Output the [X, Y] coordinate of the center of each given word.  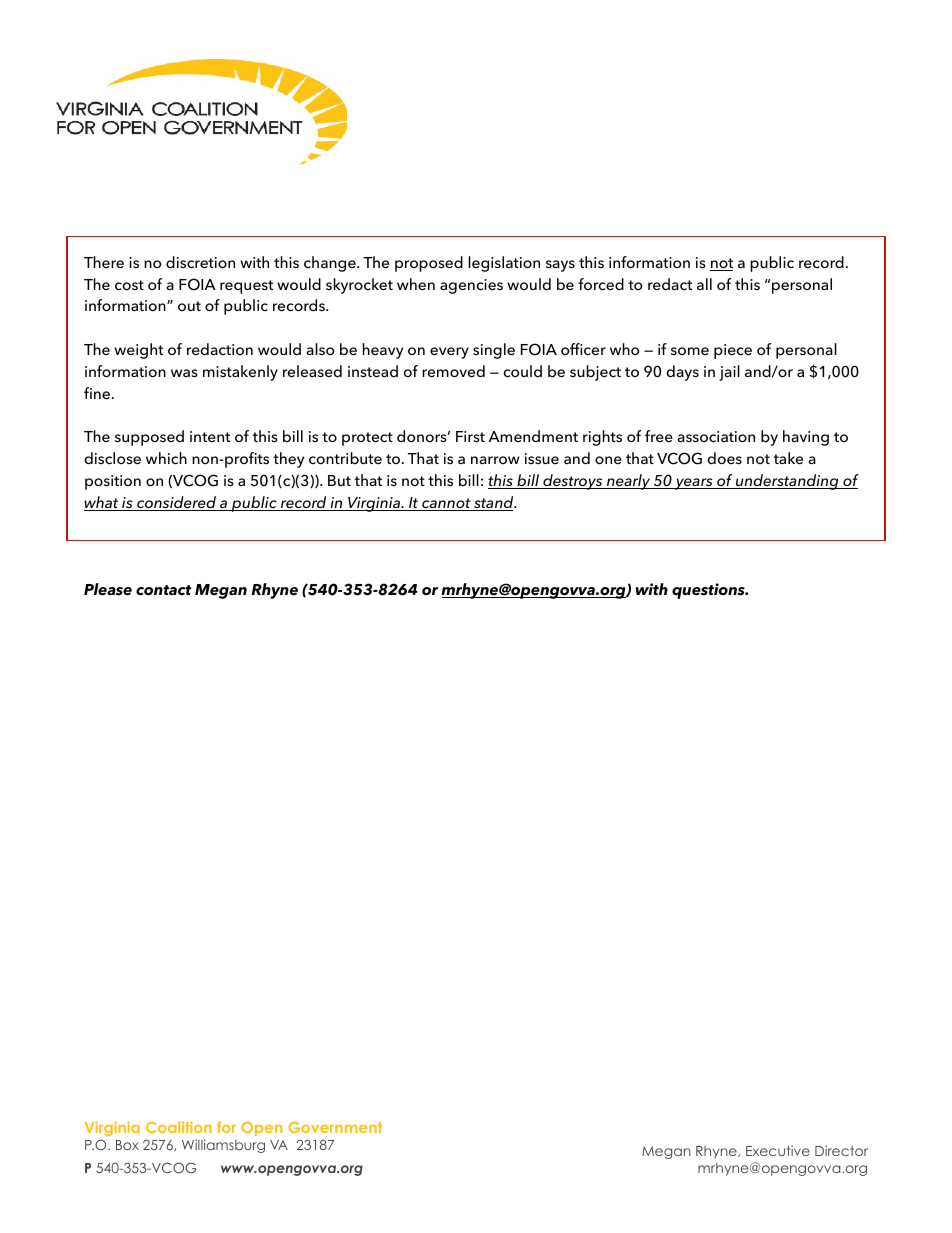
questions [709, 591]
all [704, 284]
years [694, 484]
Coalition [179, 1127]
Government [335, 1127]
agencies [471, 286]
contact [163, 590]
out [189, 306]
